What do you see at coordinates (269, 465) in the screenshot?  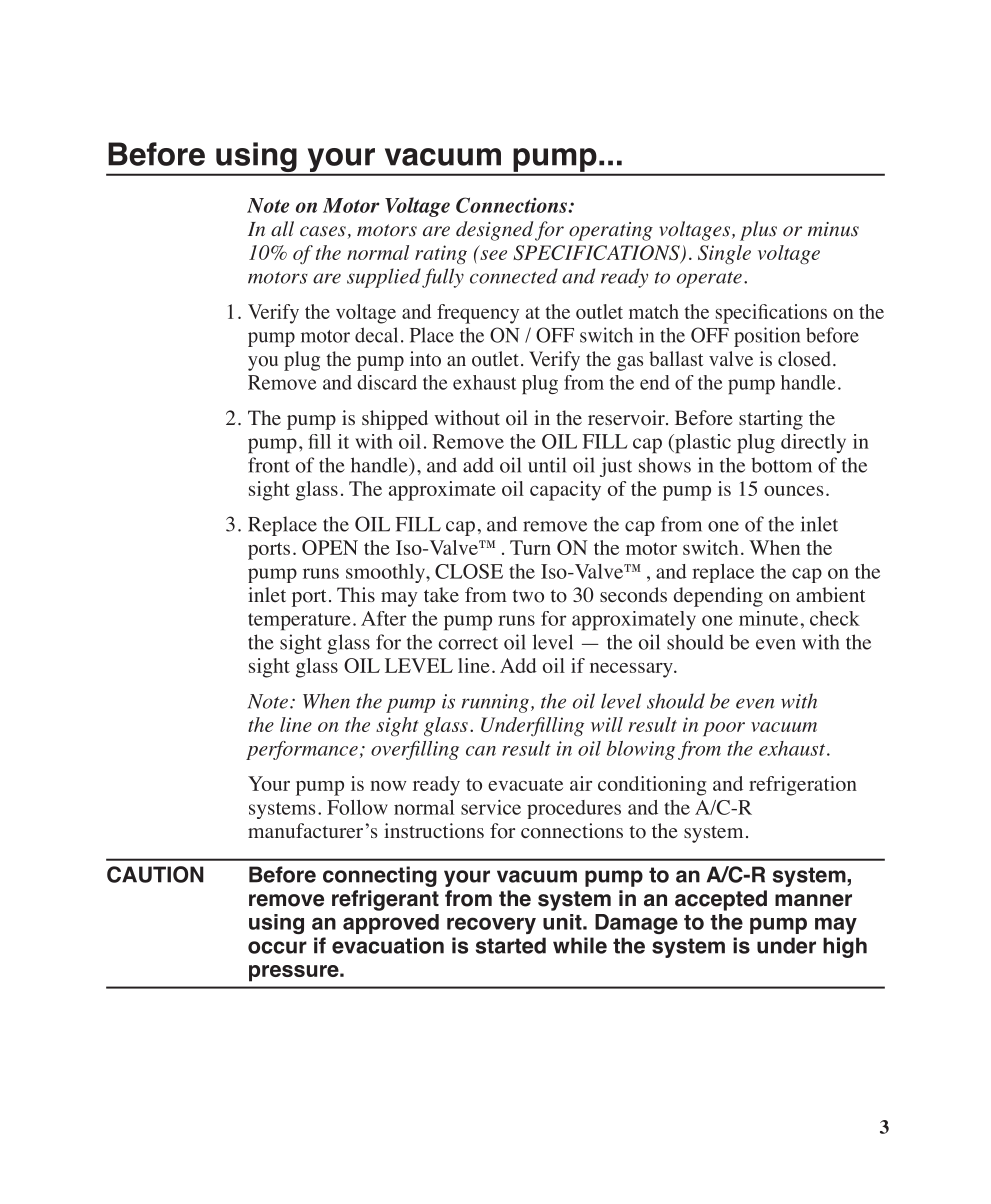 I see `front` at bounding box center [269, 465].
